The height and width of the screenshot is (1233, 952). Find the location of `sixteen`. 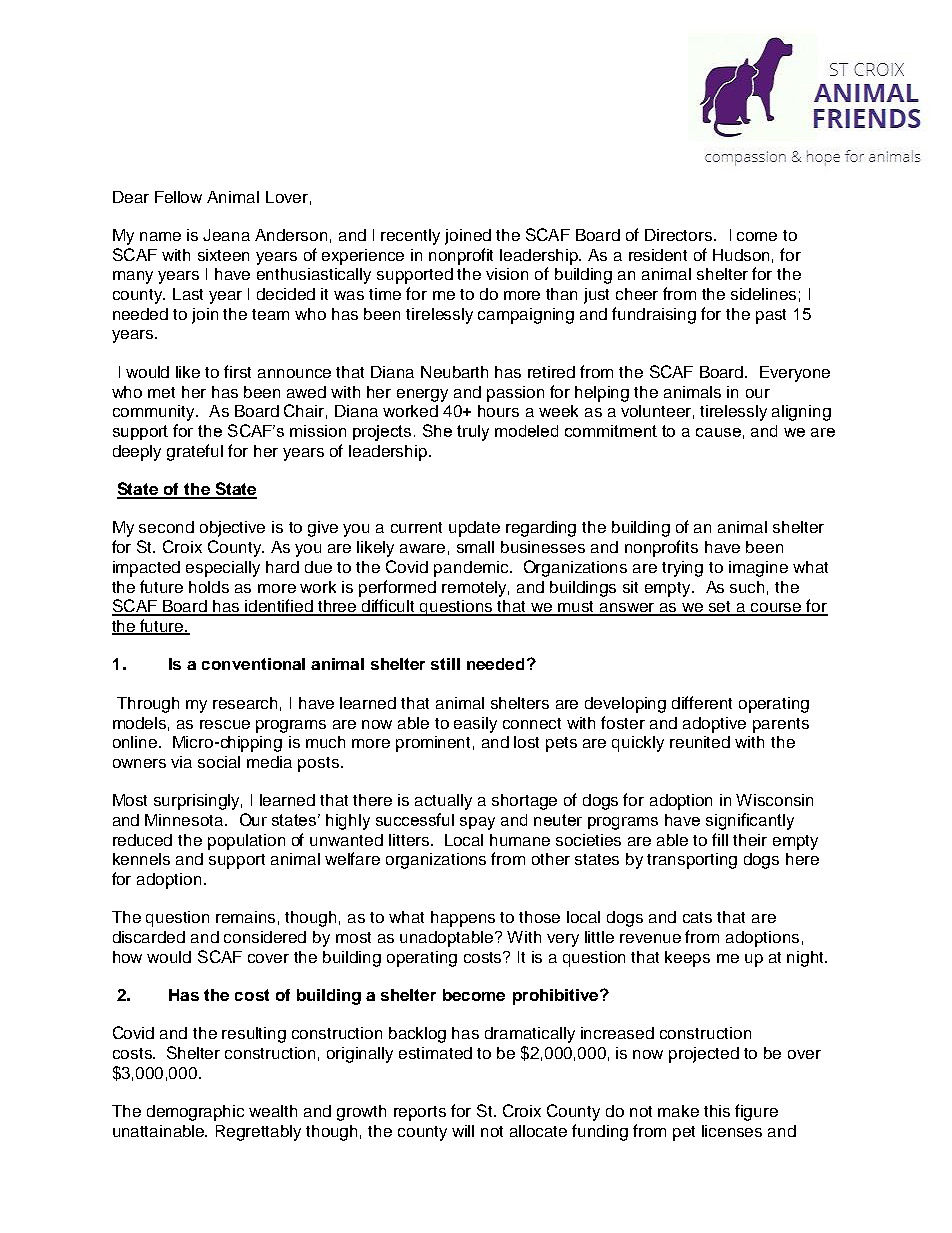

sixteen is located at coordinates (223, 255).
